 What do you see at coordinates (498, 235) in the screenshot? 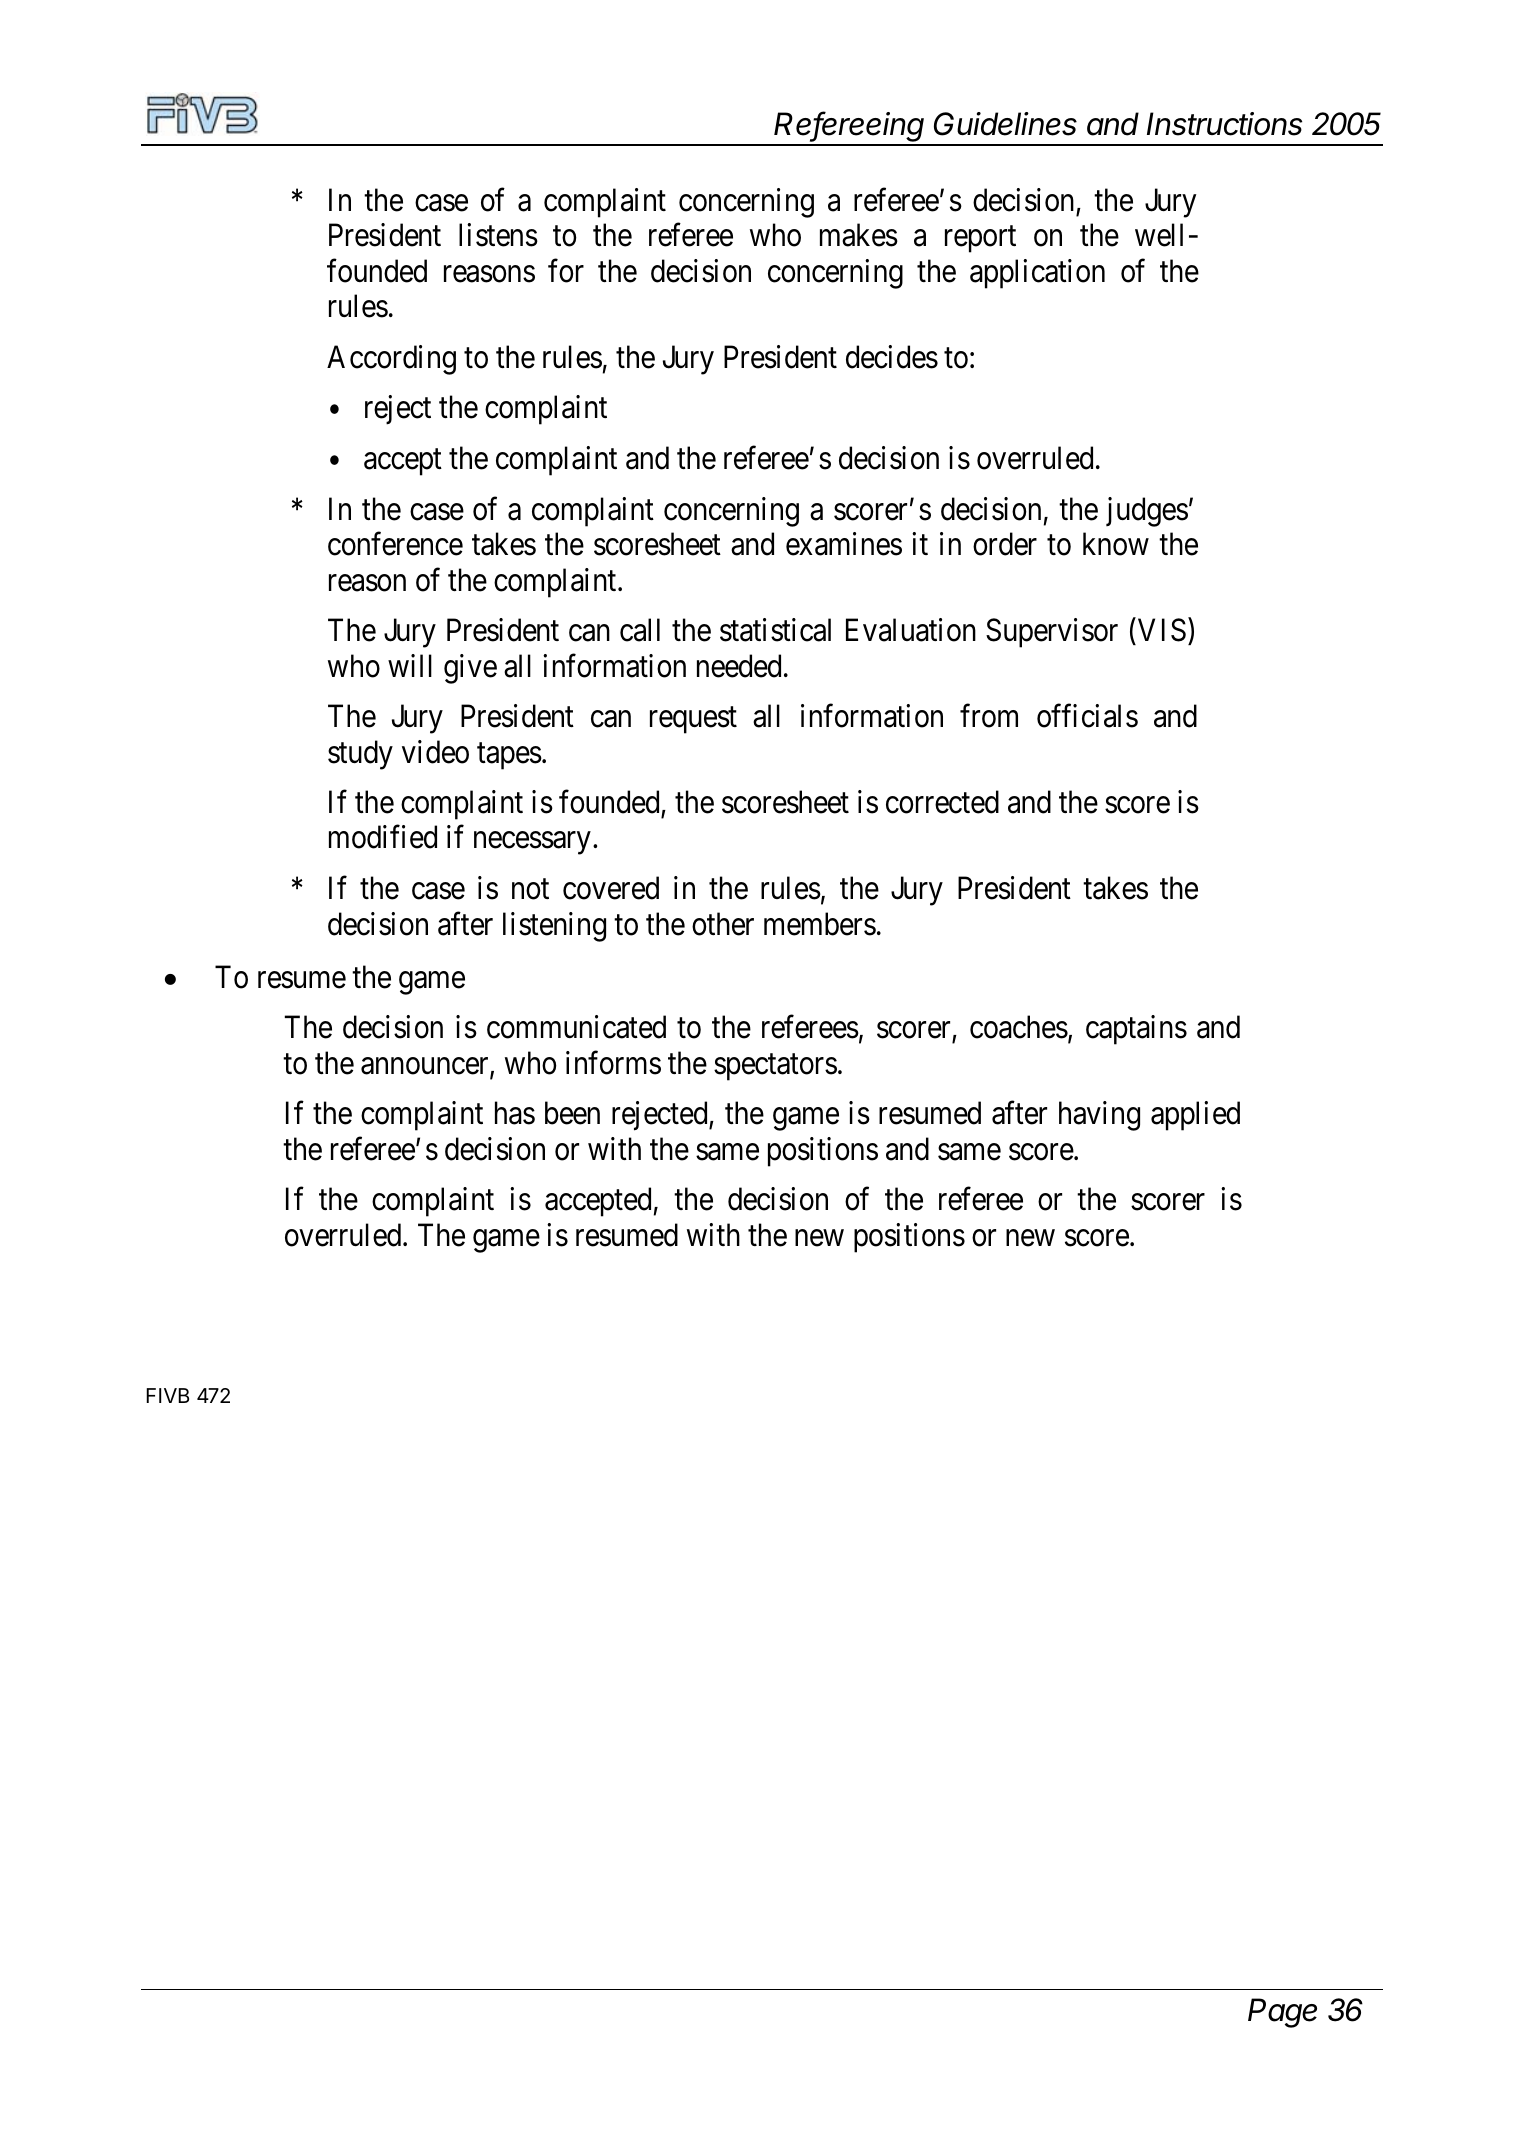
I see `listens` at bounding box center [498, 235].
